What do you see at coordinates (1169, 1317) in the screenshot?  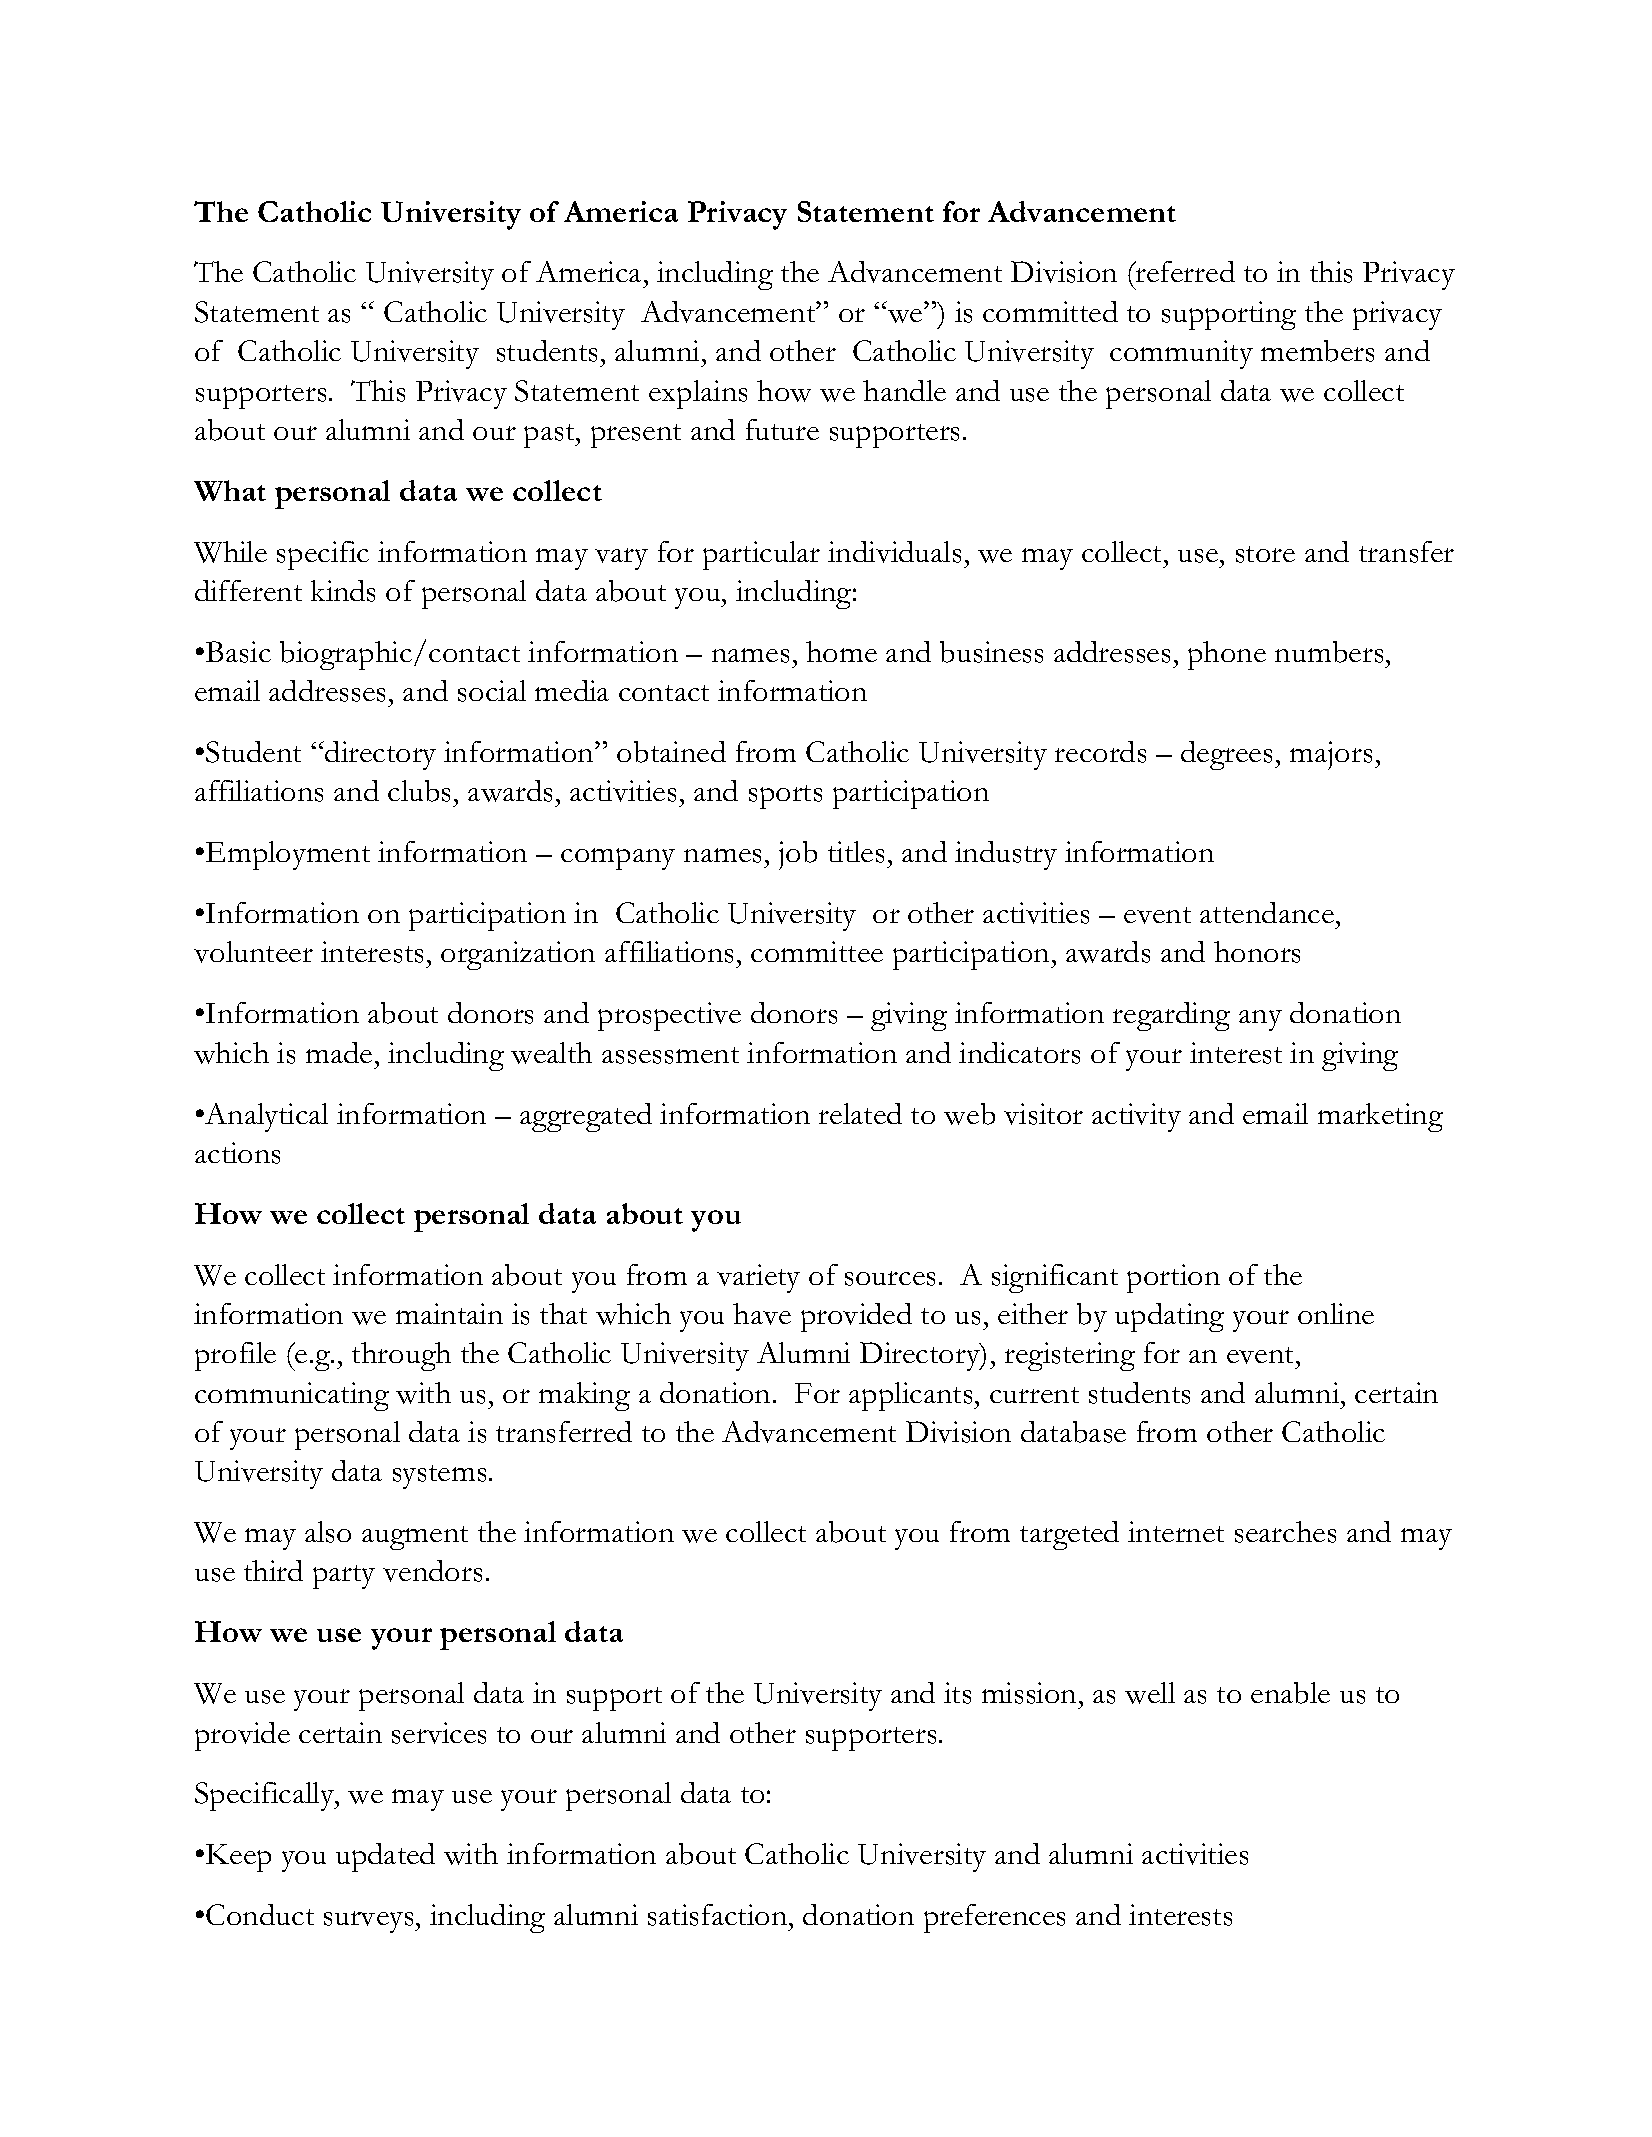 I see `updating` at bounding box center [1169, 1317].
